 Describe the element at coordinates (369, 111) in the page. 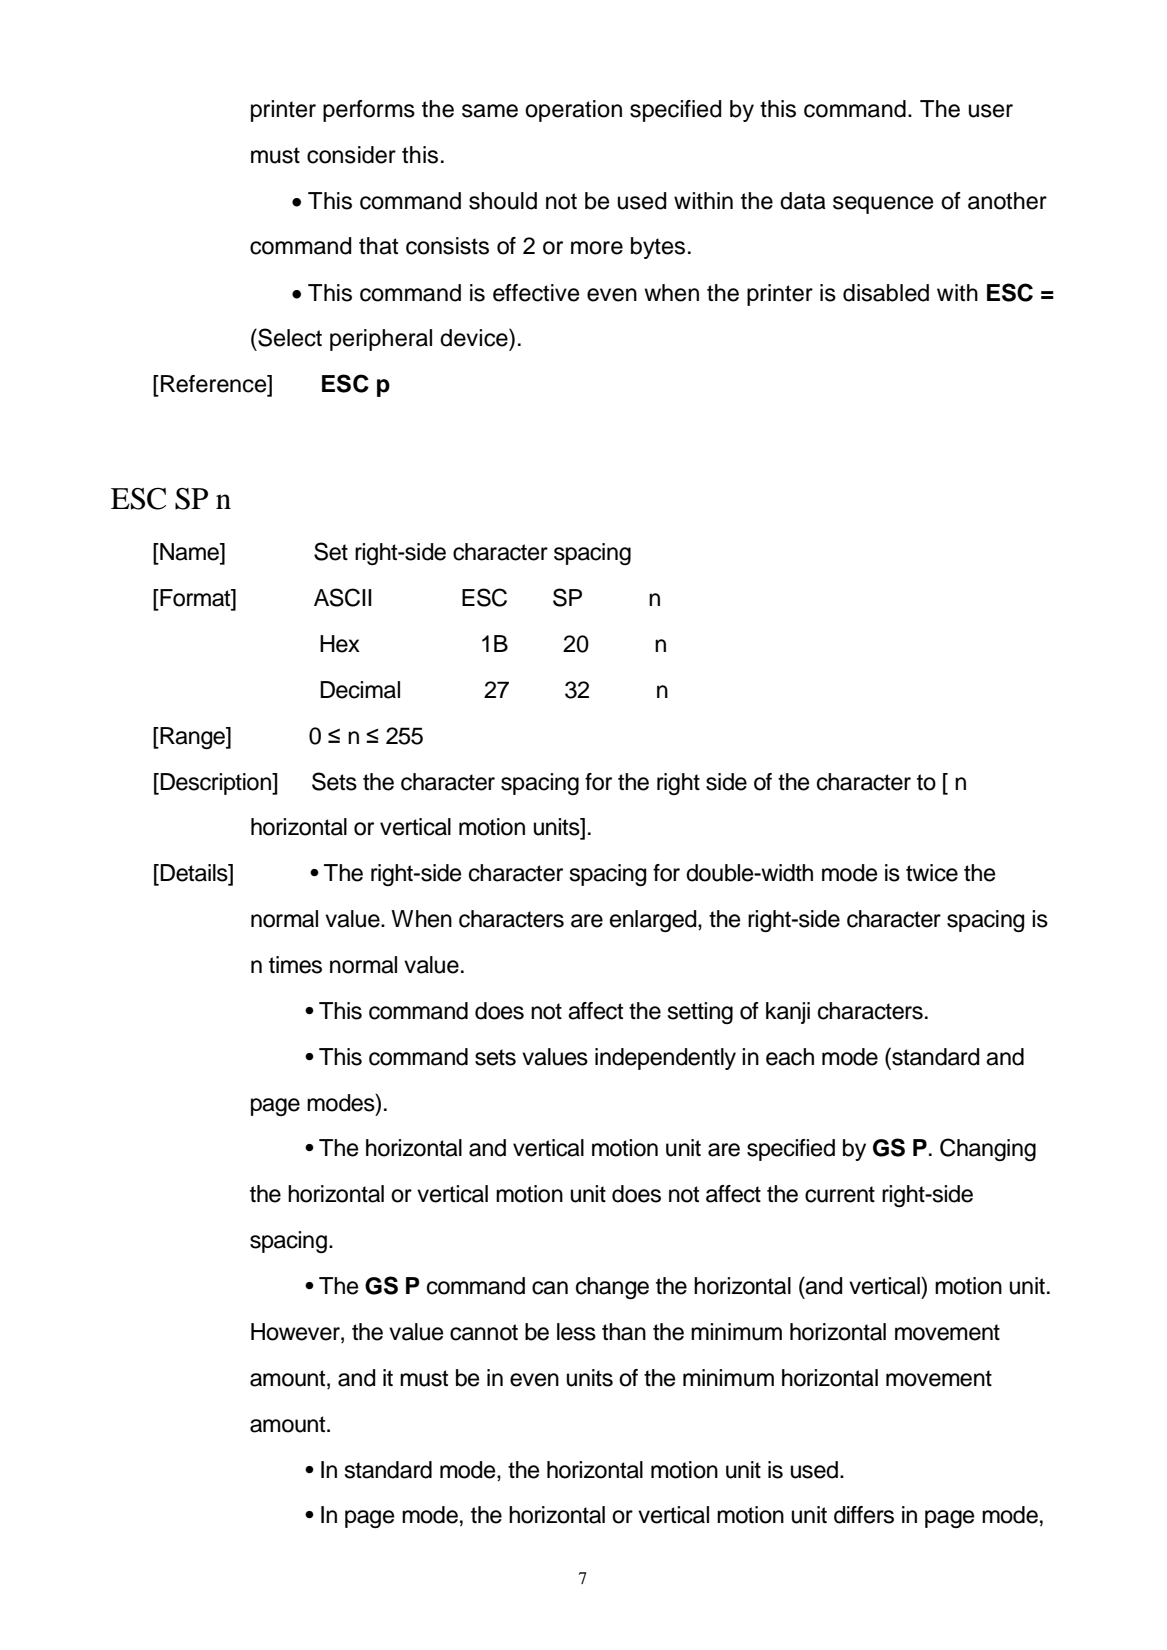

I see `performs` at that location.
